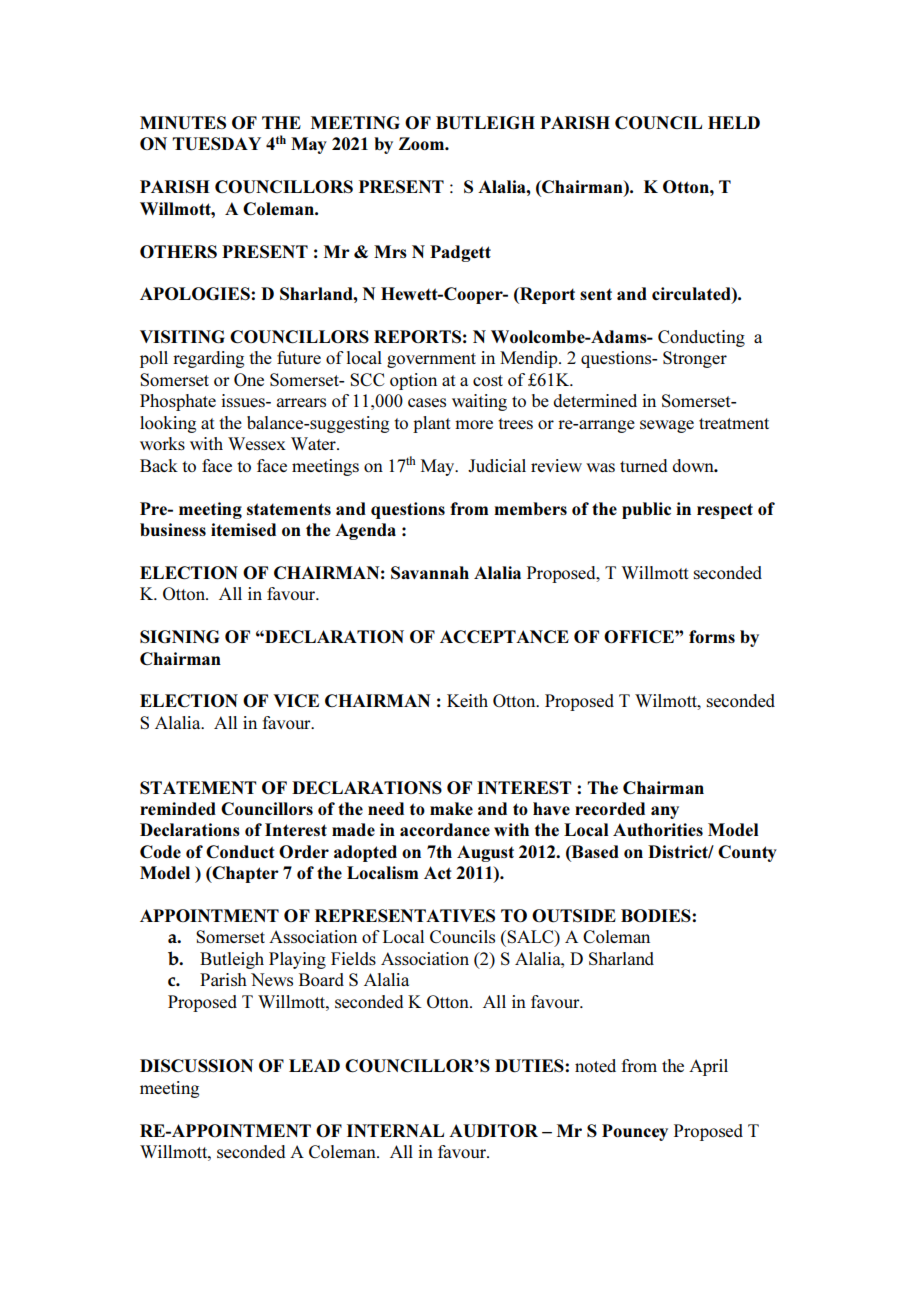 This screenshot has width=924, height=1308. I want to click on government, so click(431, 360).
